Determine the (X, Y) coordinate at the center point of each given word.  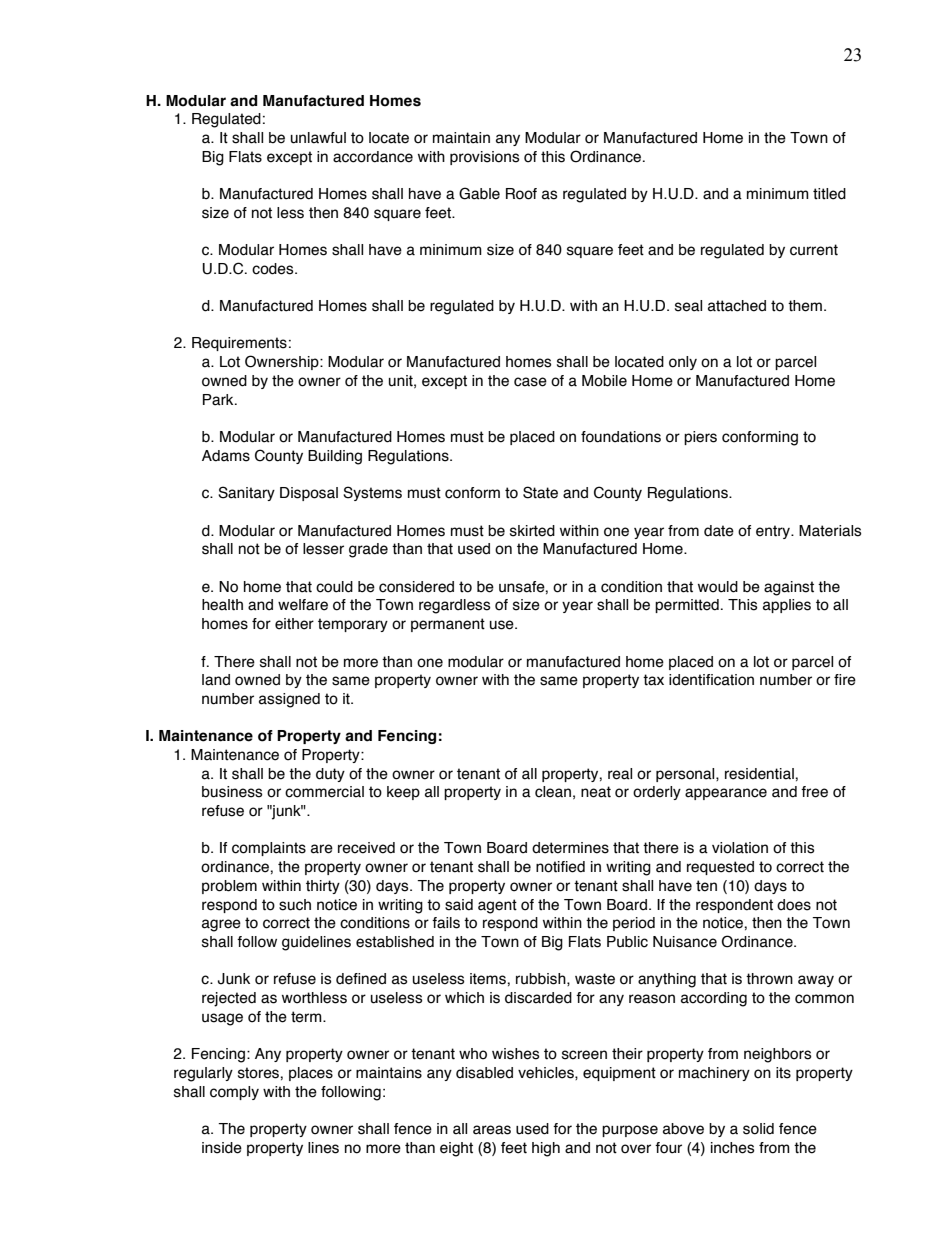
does (794, 905)
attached (737, 306)
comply (234, 1093)
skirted (532, 531)
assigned (289, 700)
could (334, 587)
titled (829, 194)
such (295, 905)
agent (497, 906)
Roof (521, 194)
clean (553, 792)
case (530, 382)
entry (774, 532)
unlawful (318, 138)
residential (760, 774)
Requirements (239, 344)
